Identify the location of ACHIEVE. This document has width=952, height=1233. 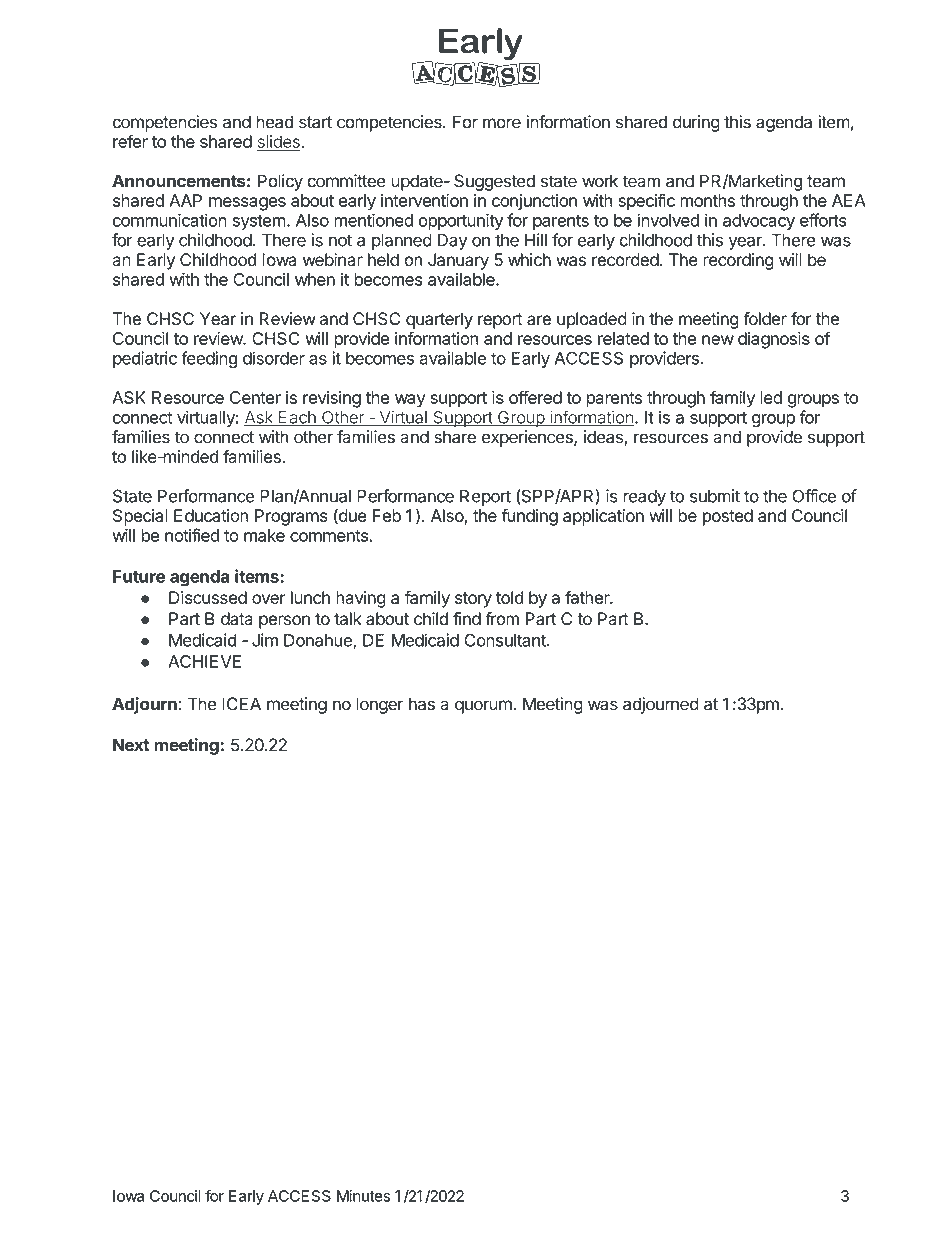
(204, 661).
